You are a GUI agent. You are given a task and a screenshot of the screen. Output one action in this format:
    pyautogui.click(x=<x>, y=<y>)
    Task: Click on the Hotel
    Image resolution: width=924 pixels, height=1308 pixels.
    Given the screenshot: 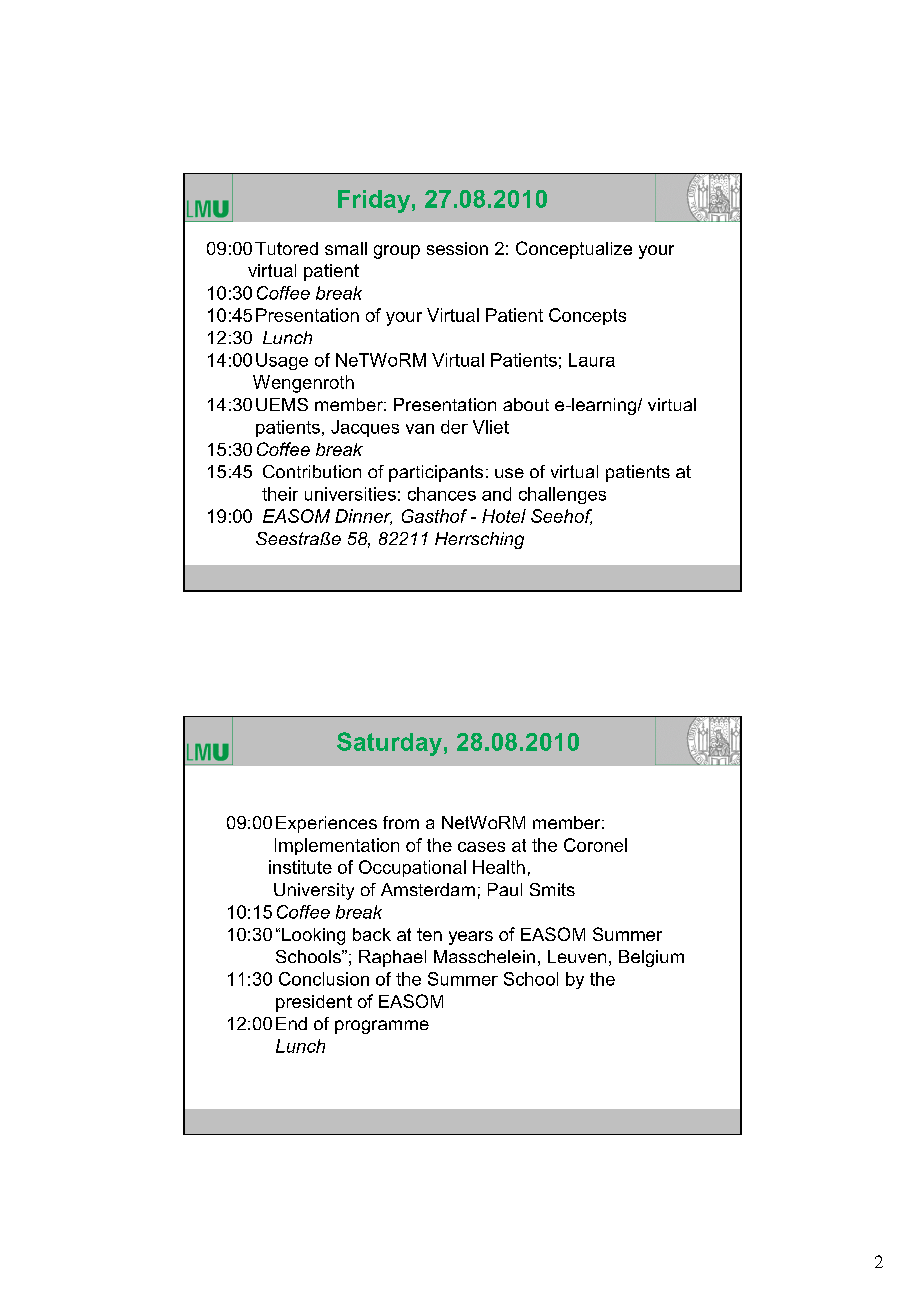 What is the action you would take?
    pyautogui.click(x=504, y=516)
